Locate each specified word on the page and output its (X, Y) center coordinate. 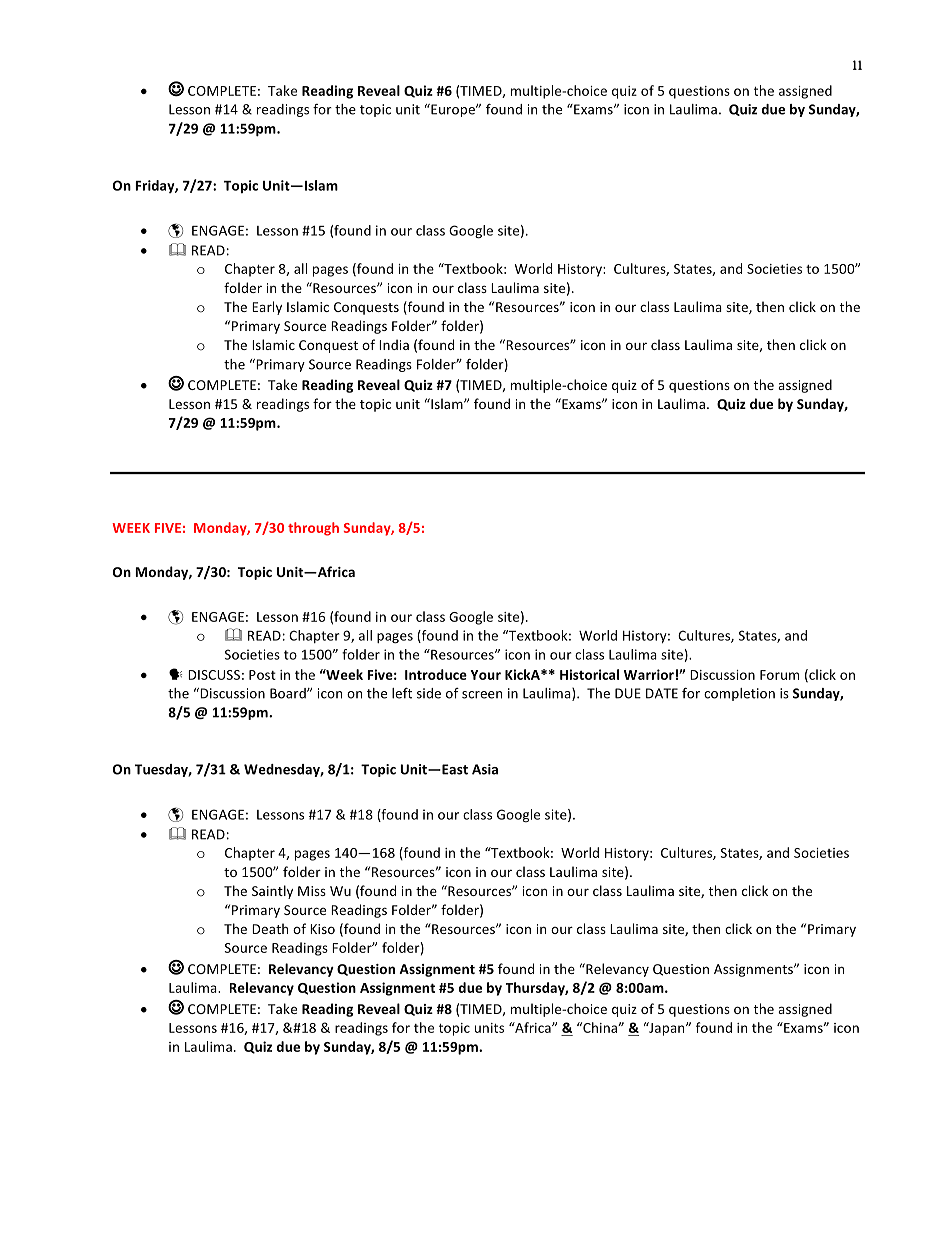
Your (485, 675)
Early (267, 308)
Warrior (649, 674)
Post (262, 675)
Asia (485, 769)
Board (289, 693)
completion (739, 694)
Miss (312, 891)
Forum (779, 675)
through (313, 529)
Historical (589, 674)
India (394, 344)
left (402, 693)
